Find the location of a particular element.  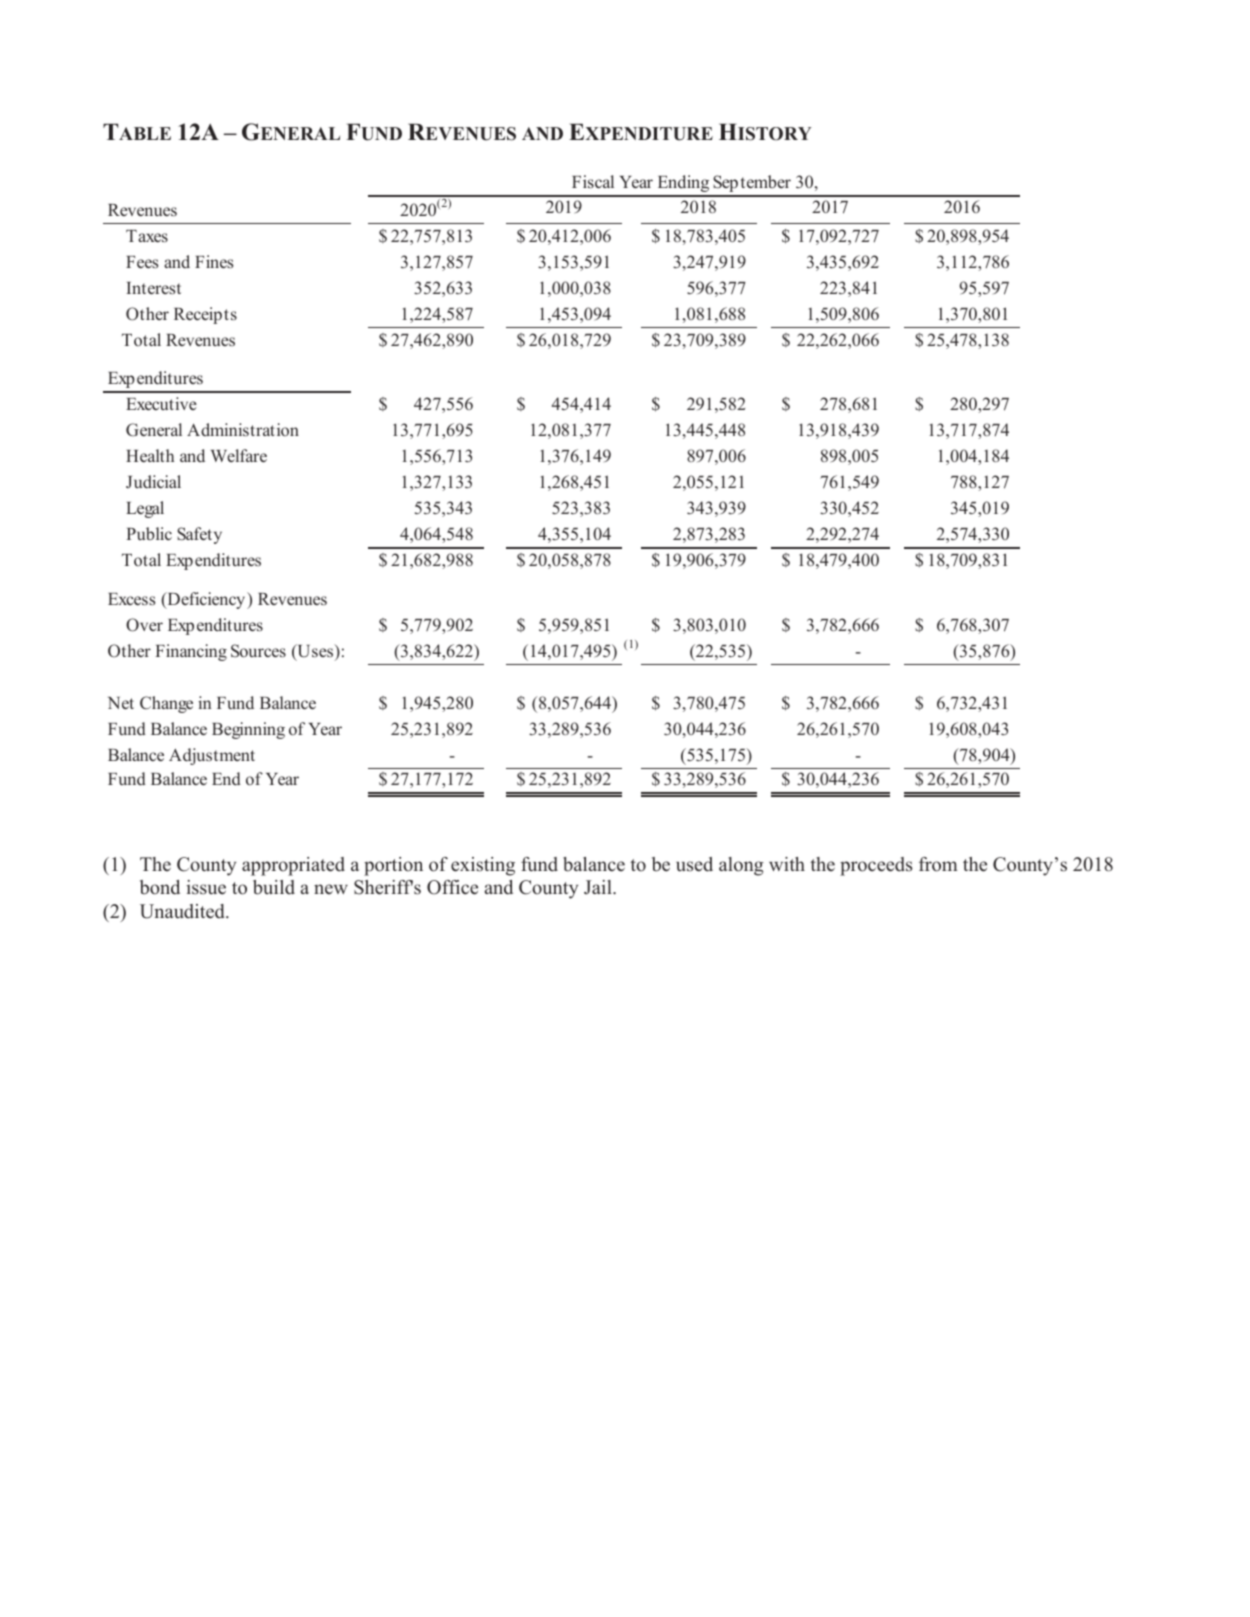

proceeds is located at coordinates (876, 866).
